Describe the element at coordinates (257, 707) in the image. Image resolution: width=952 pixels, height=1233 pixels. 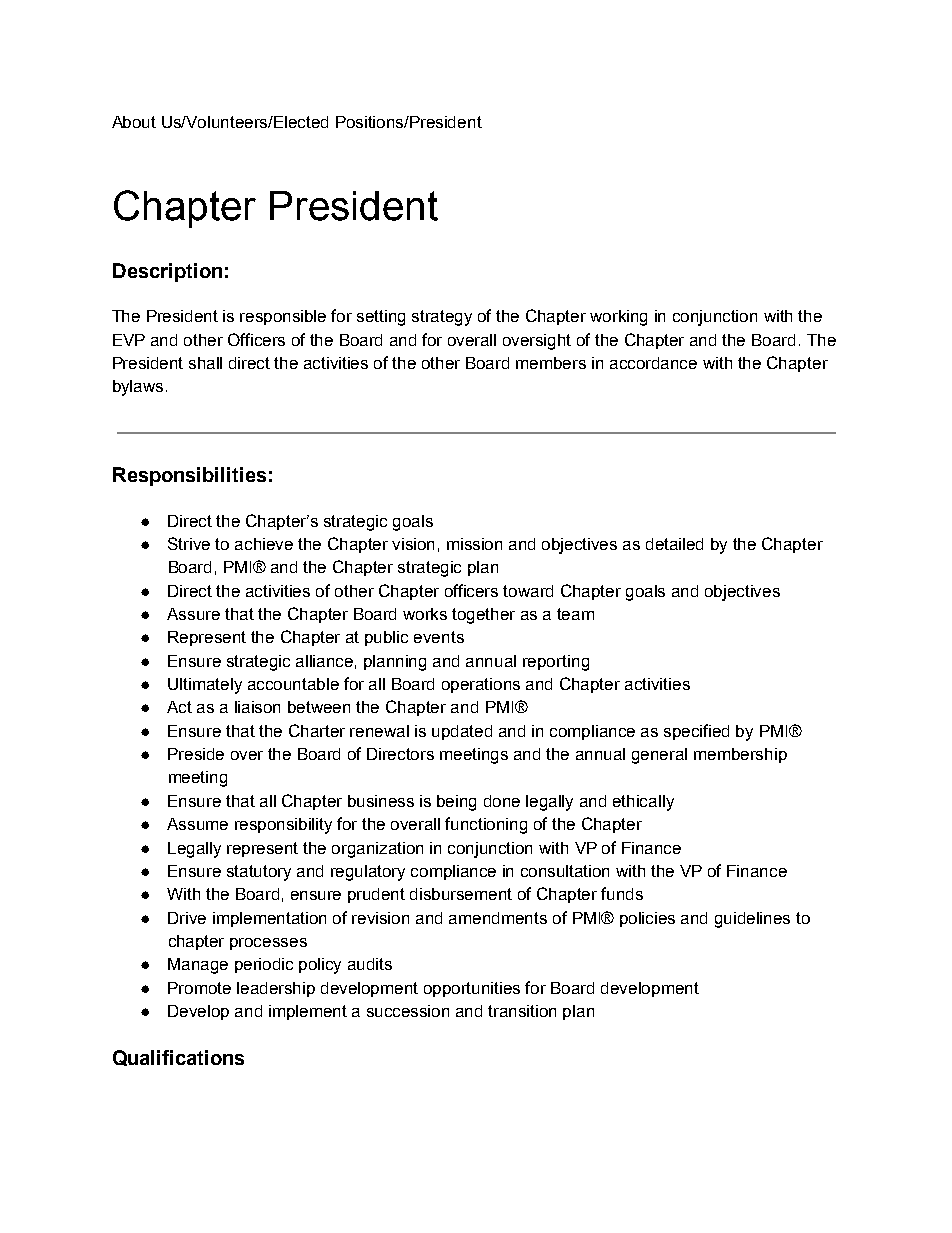
I see `liaison` at that location.
